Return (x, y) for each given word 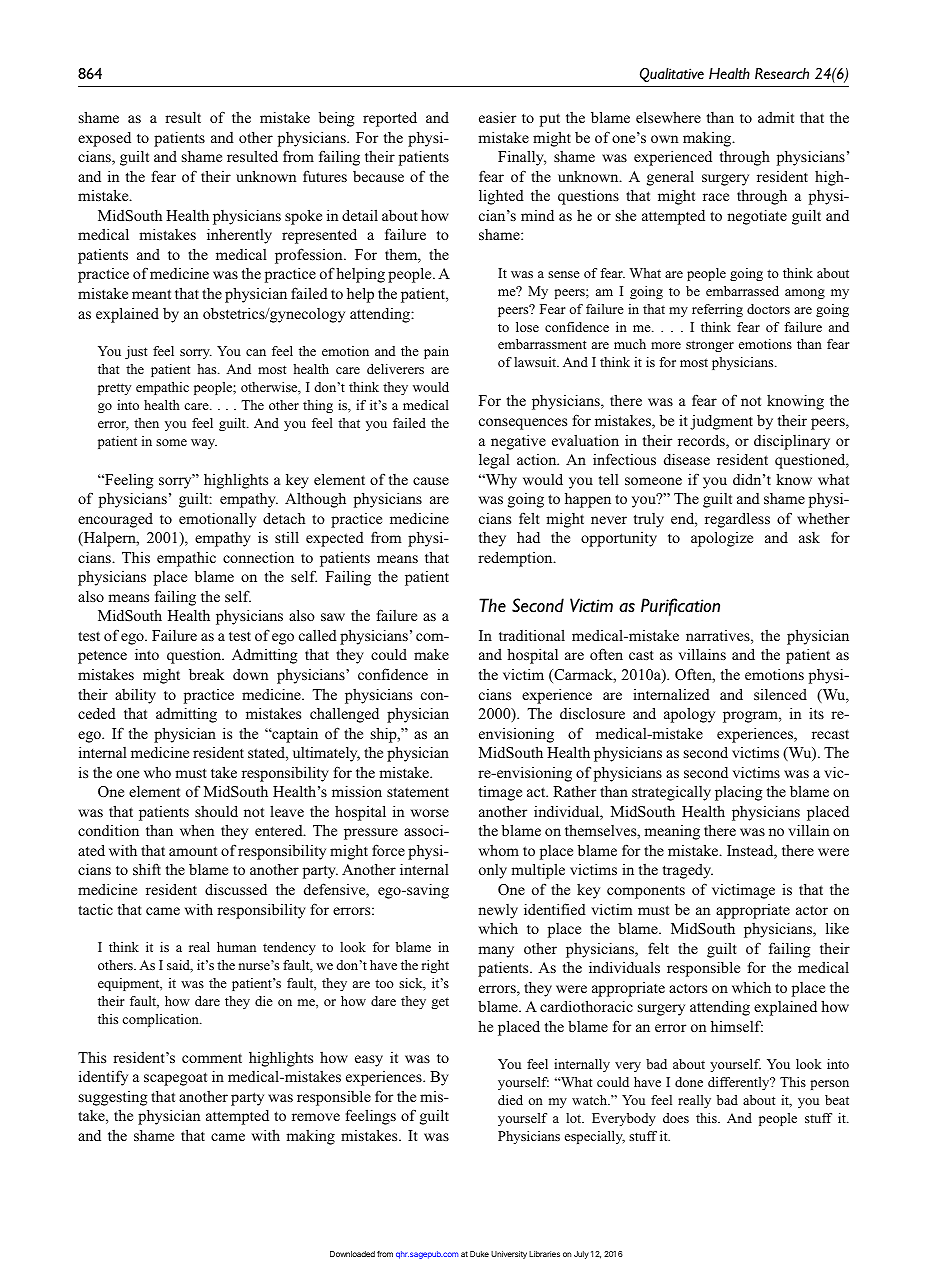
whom (499, 850)
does (676, 1118)
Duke (479, 1254)
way (204, 444)
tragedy (688, 871)
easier (497, 117)
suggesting (113, 1098)
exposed (104, 139)
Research (782, 73)
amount (193, 851)
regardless (737, 520)
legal (494, 461)
